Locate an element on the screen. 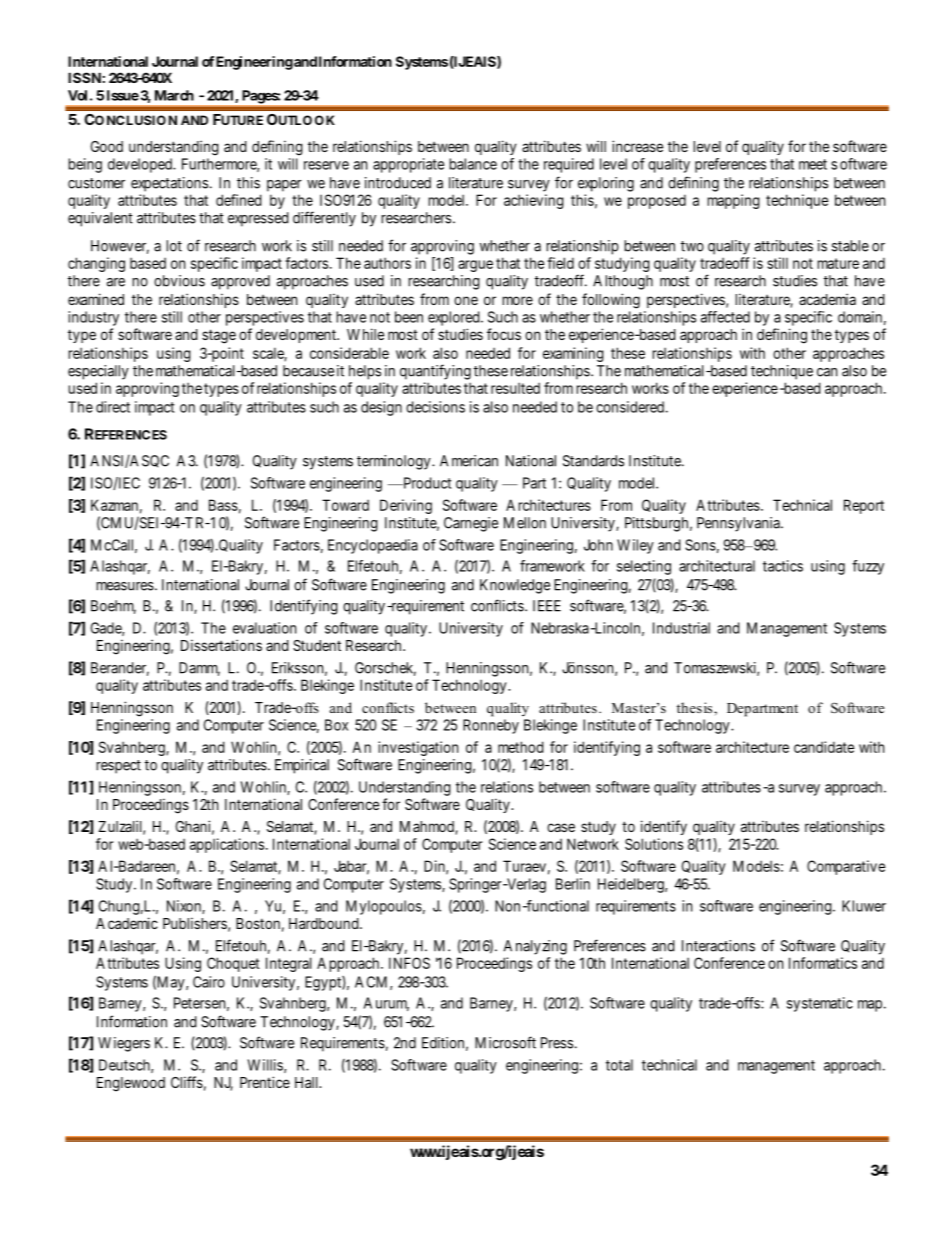  Nixon is located at coordinates (185, 907).
